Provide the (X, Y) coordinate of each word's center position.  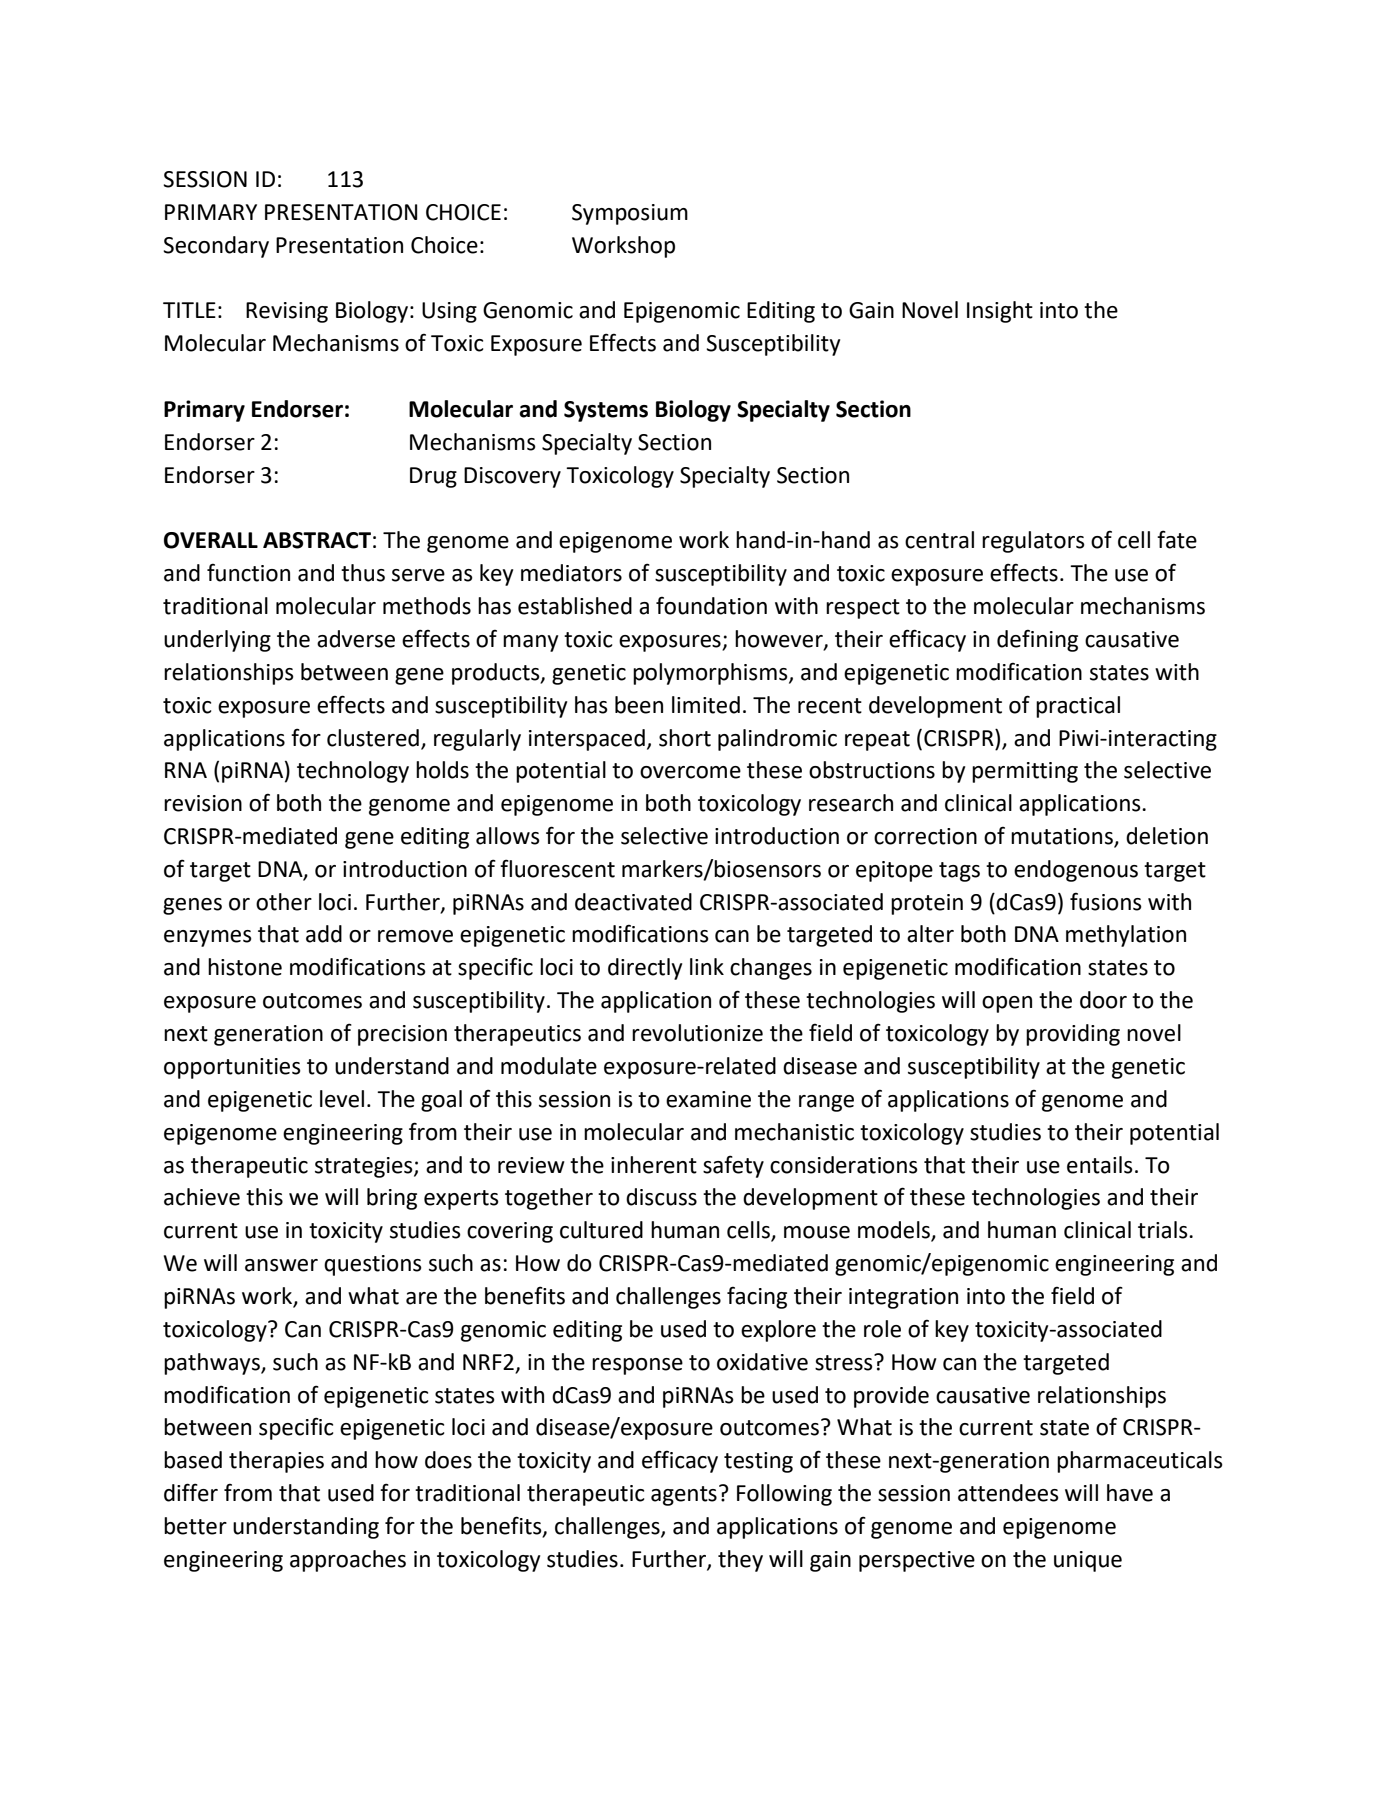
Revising (287, 312)
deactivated (633, 902)
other (284, 902)
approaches (348, 1561)
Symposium (630, 214)
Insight (1000, 312)
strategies (365, 1167)
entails (1100, 1165)
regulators (1033, 542)
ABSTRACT (317, 540)
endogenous (1076, 871)
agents (684, 1496)
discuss (661, 1197)
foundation (711, 605)
